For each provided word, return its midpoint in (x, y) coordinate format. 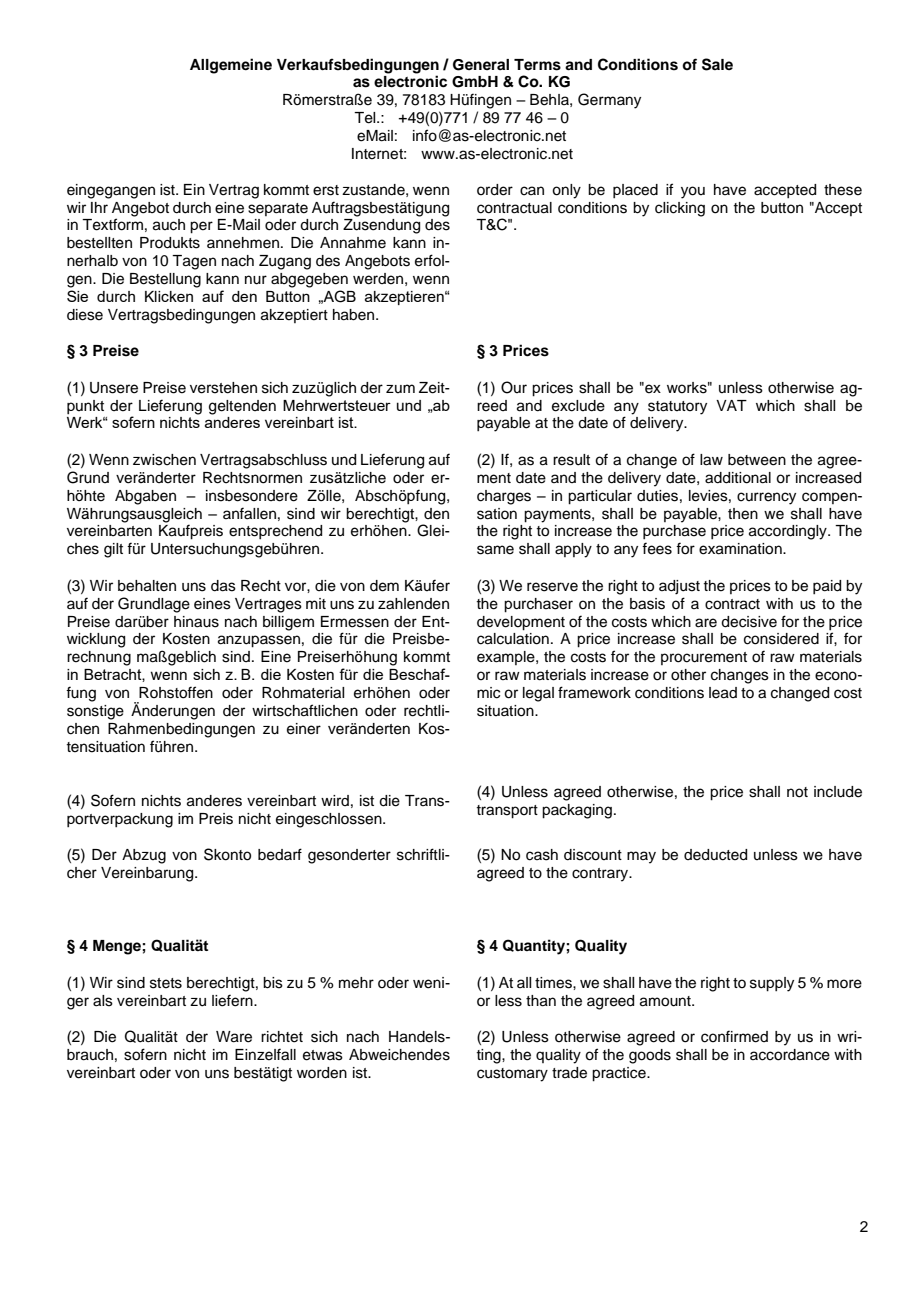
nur (256, 280)
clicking (680, 209)
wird (335, 800)
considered (781, 639)
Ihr (99, 207)
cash (542, 855)
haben (355, 315)
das (223, 586)
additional (738, 478)
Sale (717, 64)
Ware (234, 1037)
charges (504, 497)
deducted (715, 855)
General (481, 65)
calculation (513, 639)
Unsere (114, 388)
